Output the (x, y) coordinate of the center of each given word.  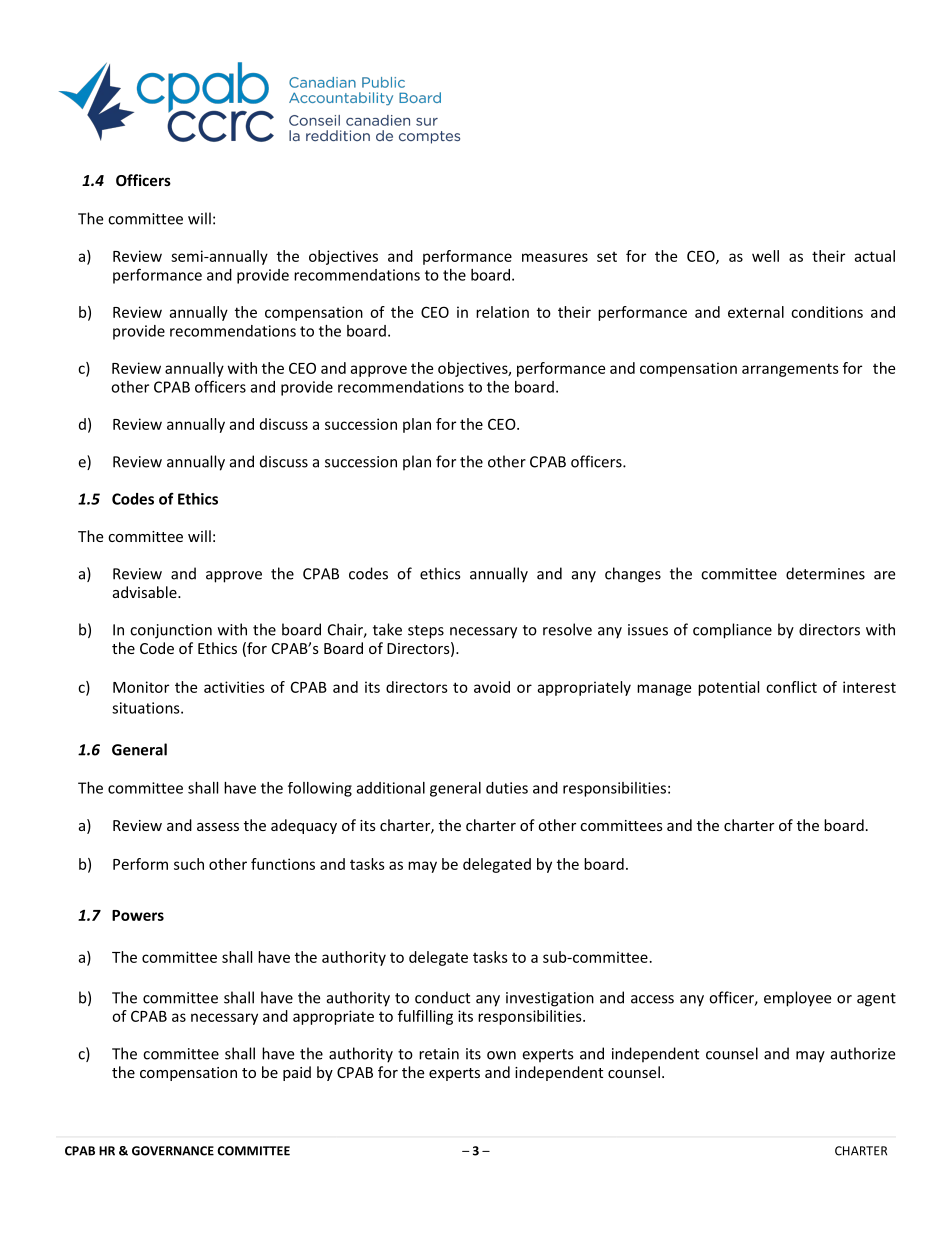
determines (825, 573)
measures (555, 257)
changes (633, 575)
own (501, 1055)
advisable (146, 592)
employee (797, 999)
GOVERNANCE (173, 1151)
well (765, 256)
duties (507, 788)
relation (502, 312)
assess (218, 827)
